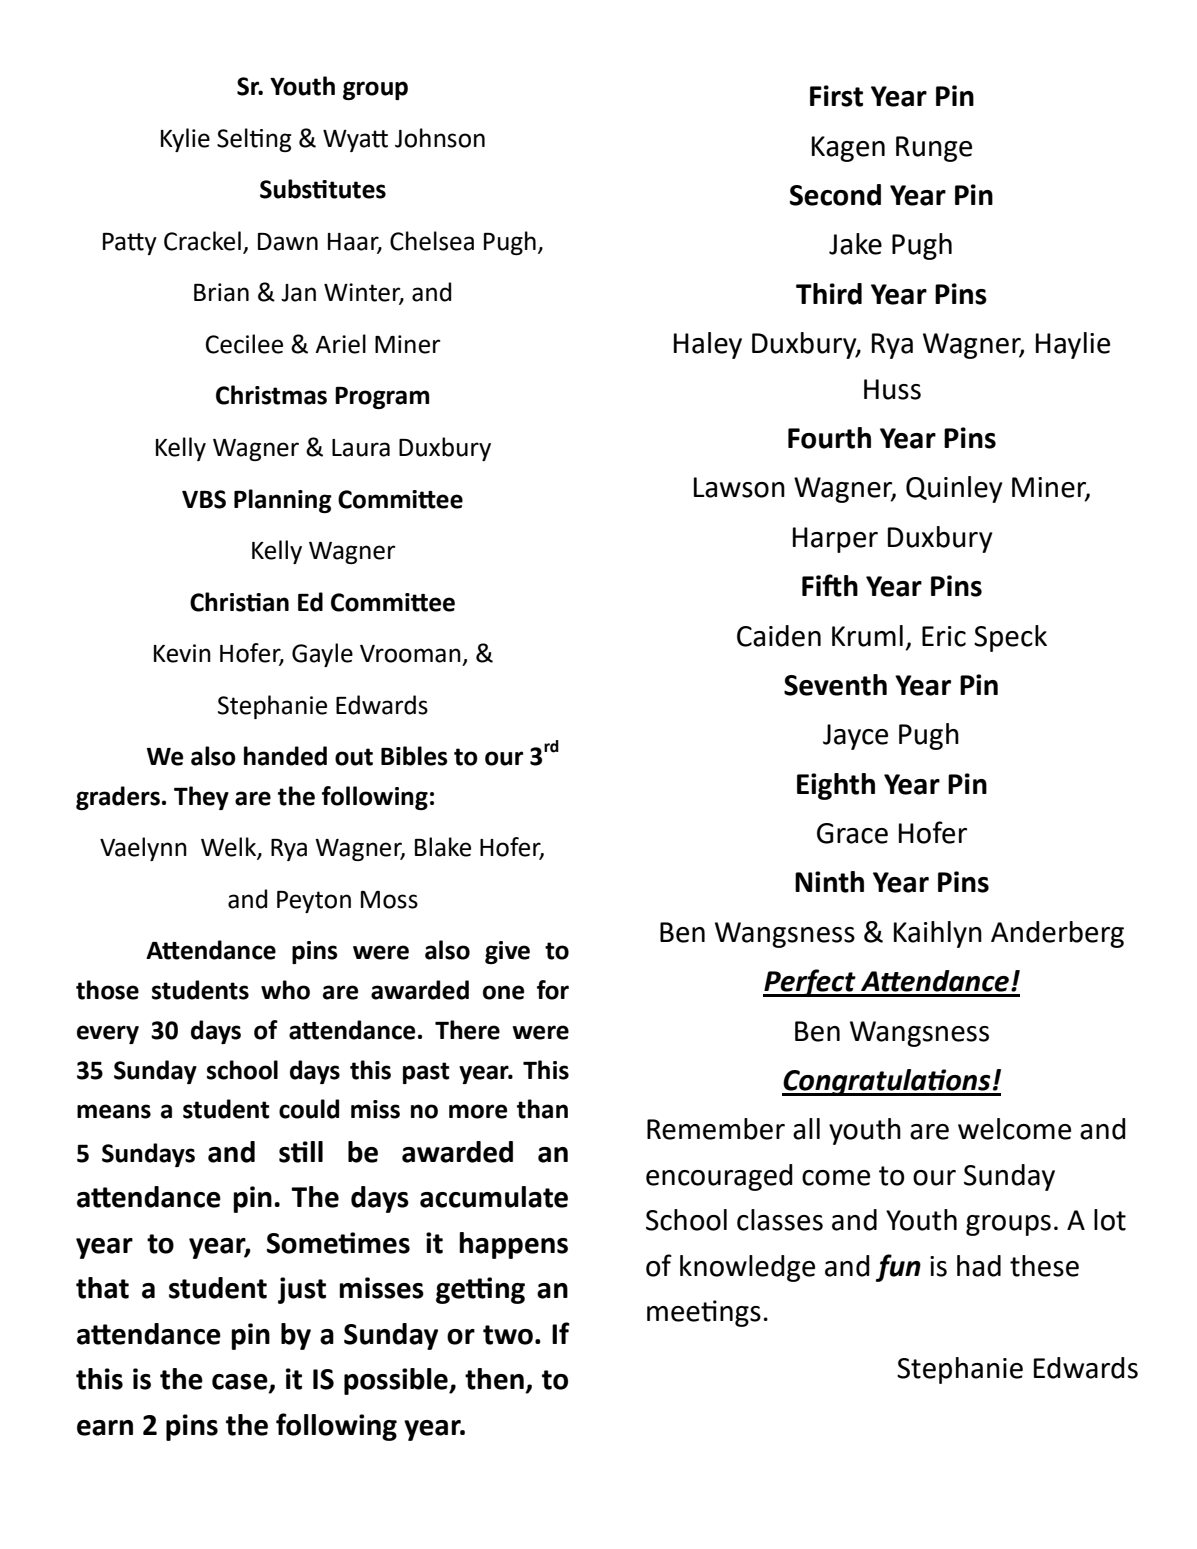  I want to click on case, so click(241, 1383).
